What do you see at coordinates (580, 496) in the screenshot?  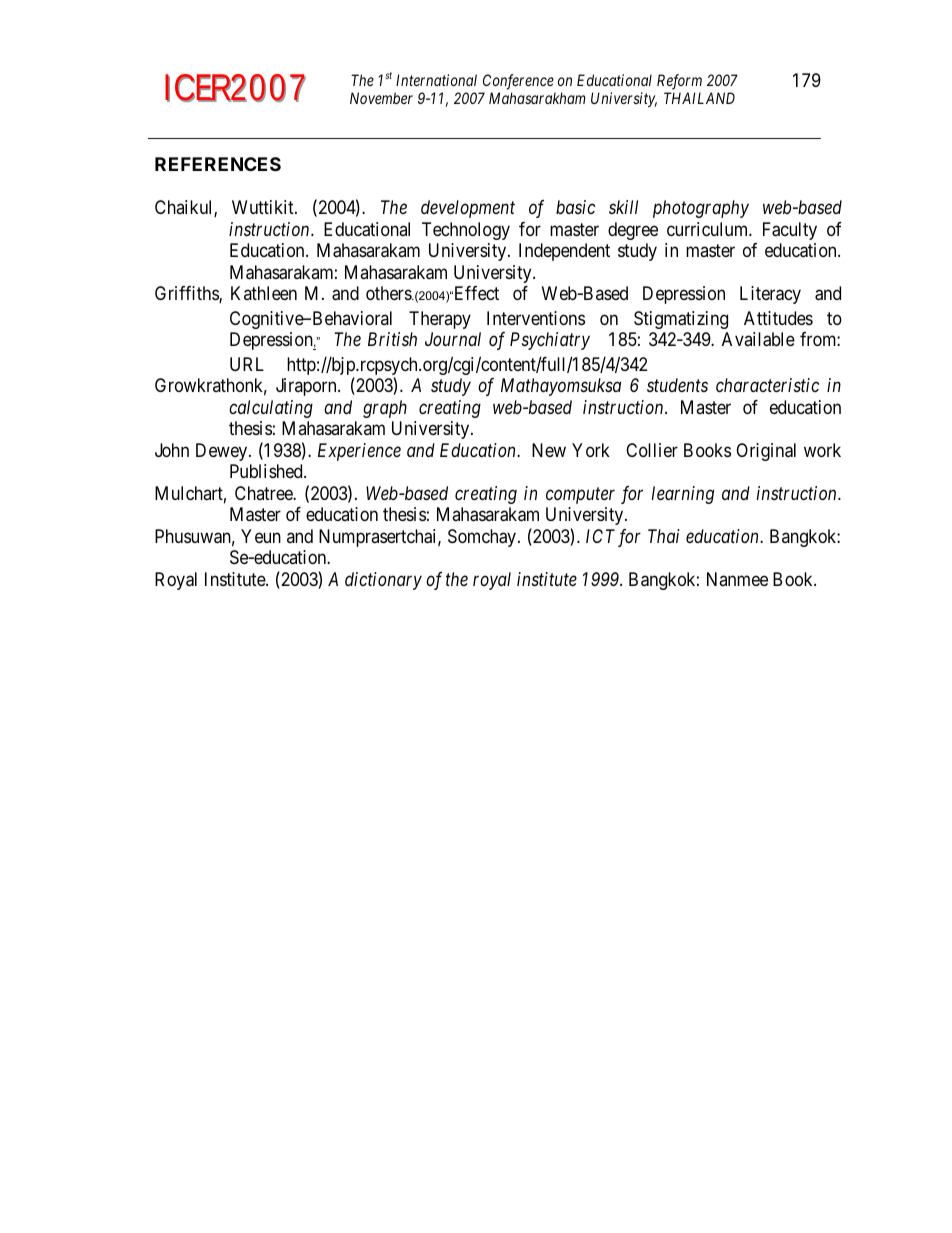 I see `computer` at bounding box center [580, 496].
